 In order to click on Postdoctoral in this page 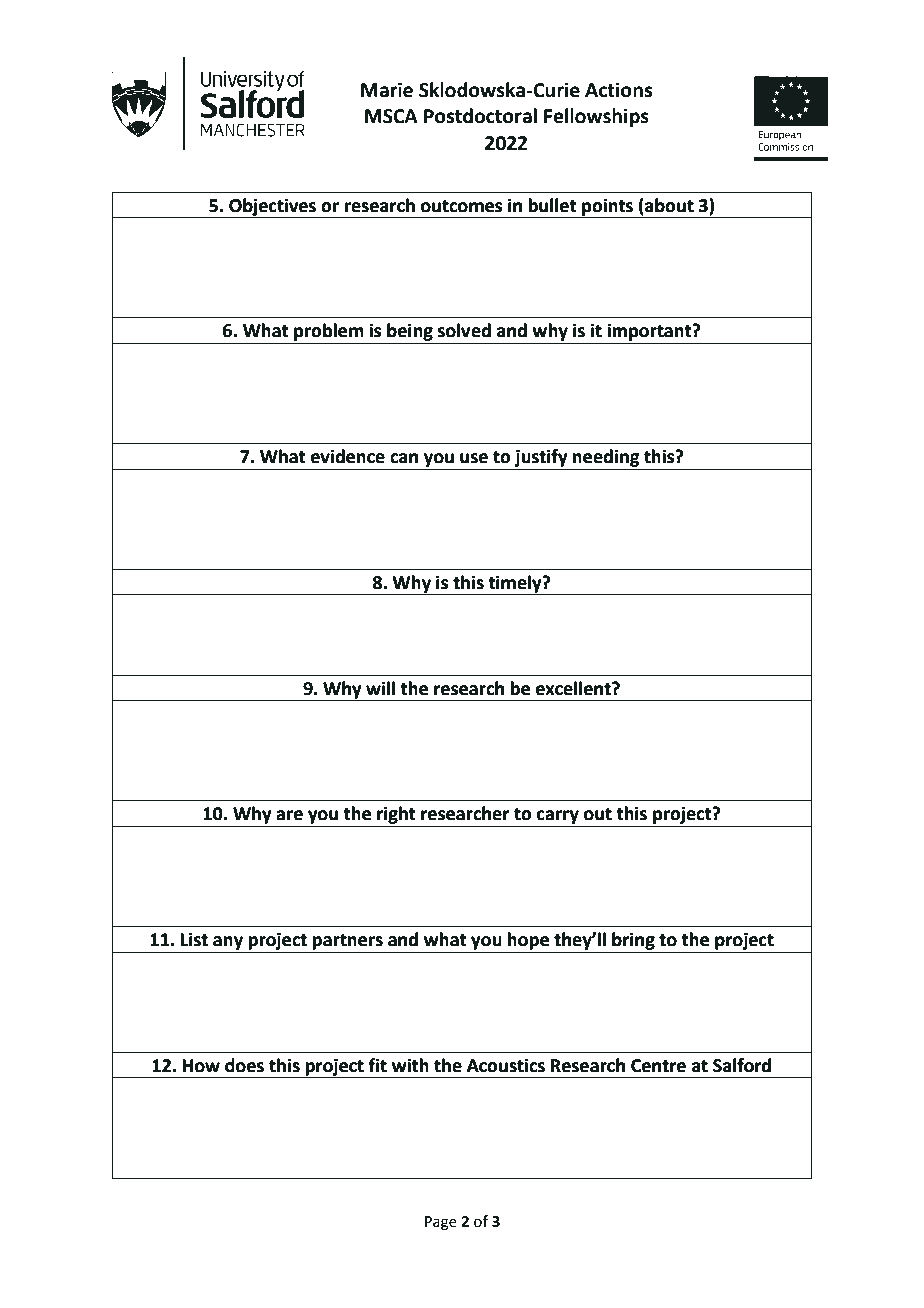, I will do `click(480, 116)`.
